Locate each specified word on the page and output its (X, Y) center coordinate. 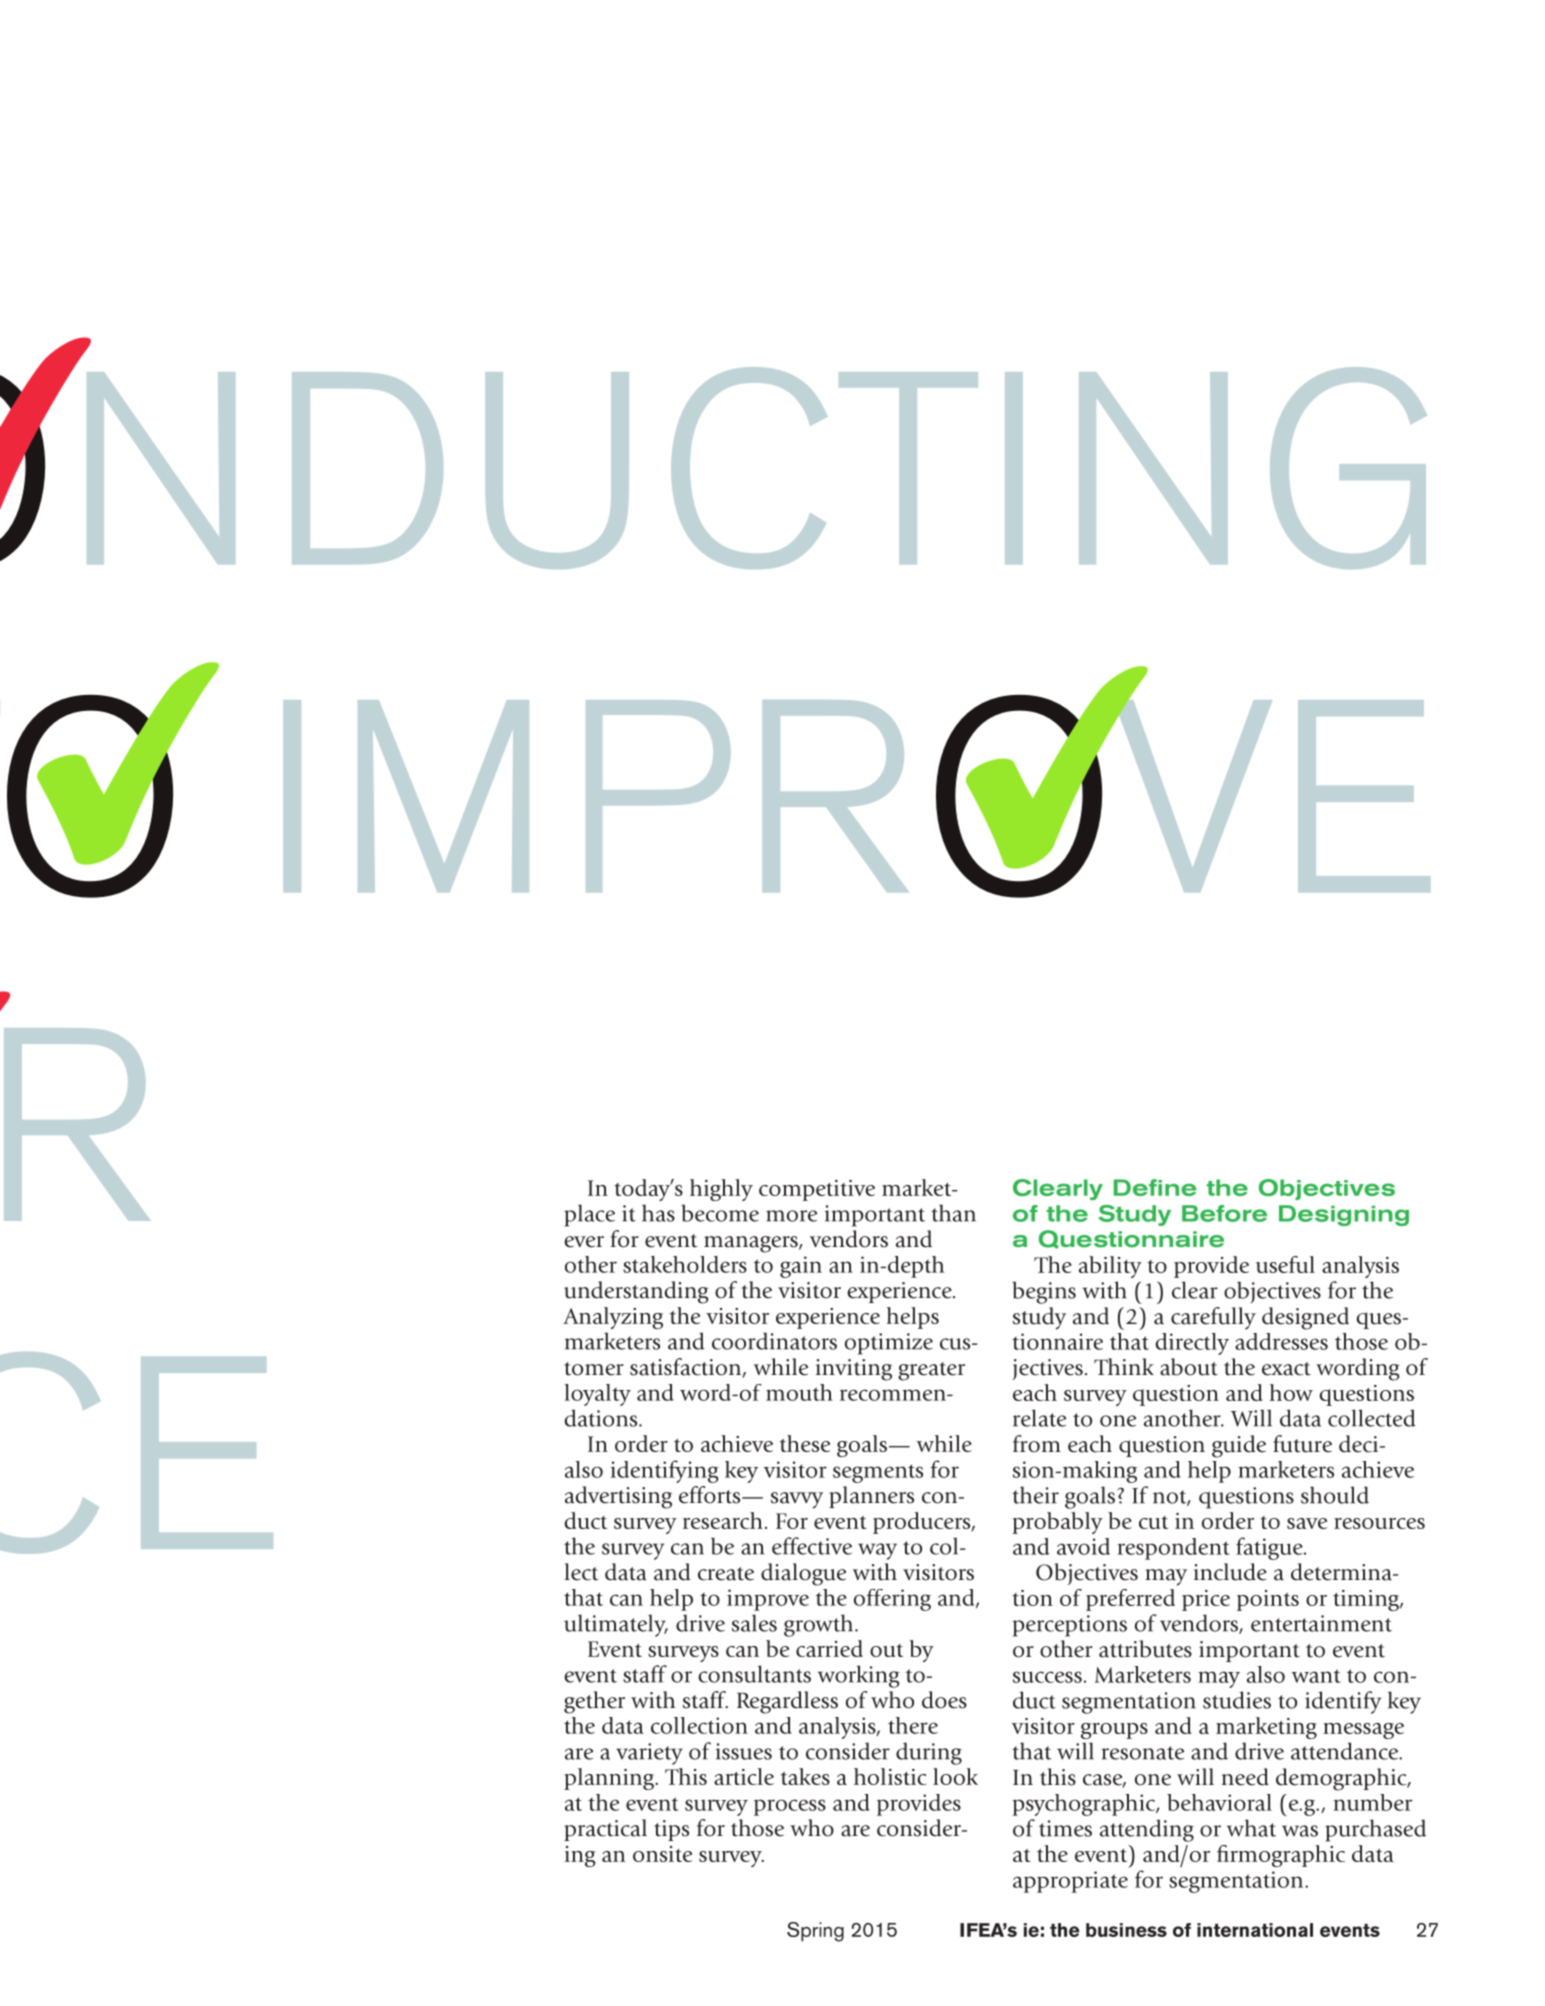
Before (1224, 1213)
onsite (662, 1854)
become (720, 1213)
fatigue (1270, 1548)
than (953, 1213)
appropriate (1070, 1882)
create (726, 1574)
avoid (1083, 1546)
